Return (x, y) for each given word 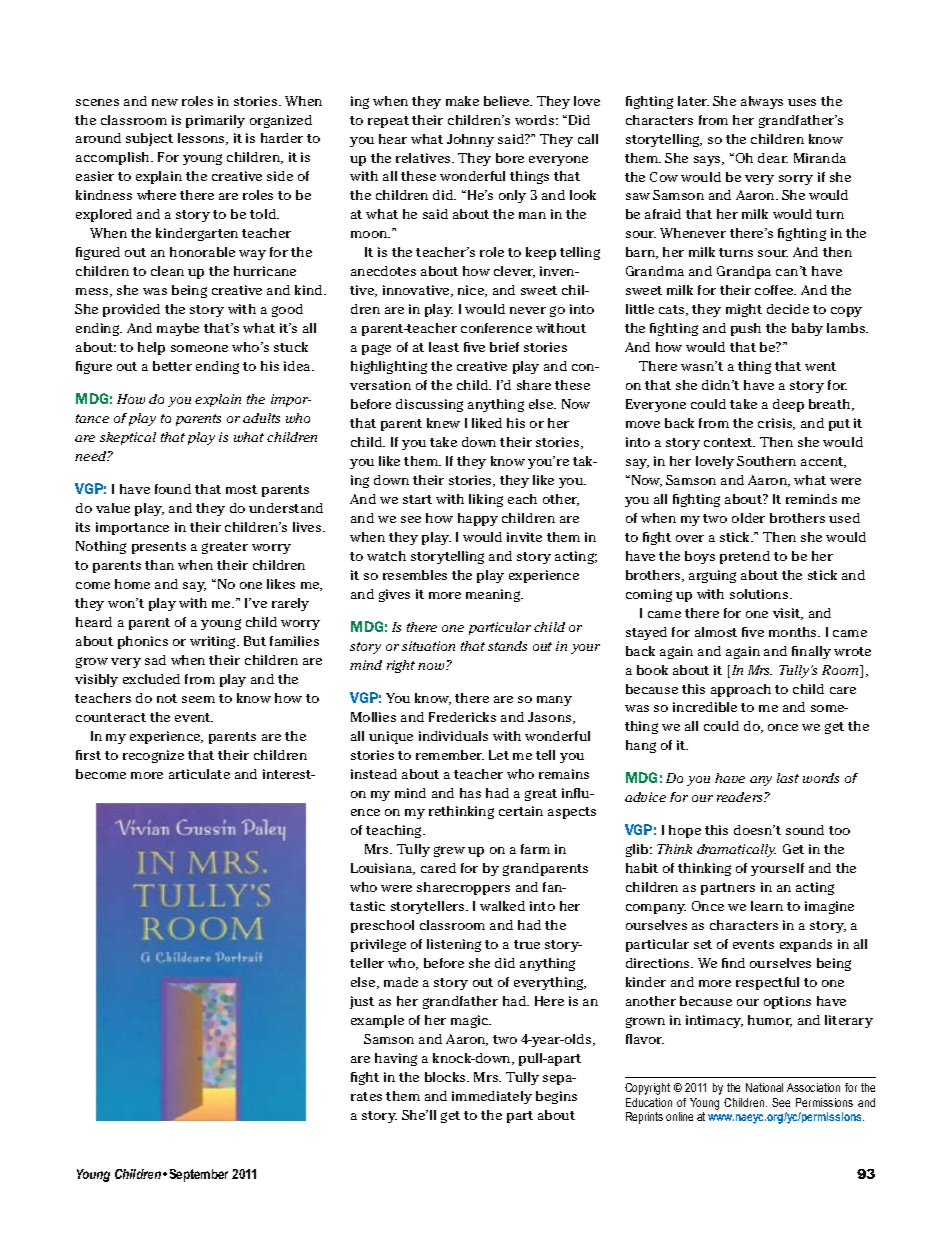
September (199, 1175)
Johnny (470, 140)
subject (149, 139)
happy (478, 519)
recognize (153, 756)
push (746, 329)
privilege (378, 945)
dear (773, 158)
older (748, 518)
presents (159, 548)
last (788, 778)
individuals (453, 736)
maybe (178, 329)
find (733, 963)
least (444, 347)
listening (454, 945)
